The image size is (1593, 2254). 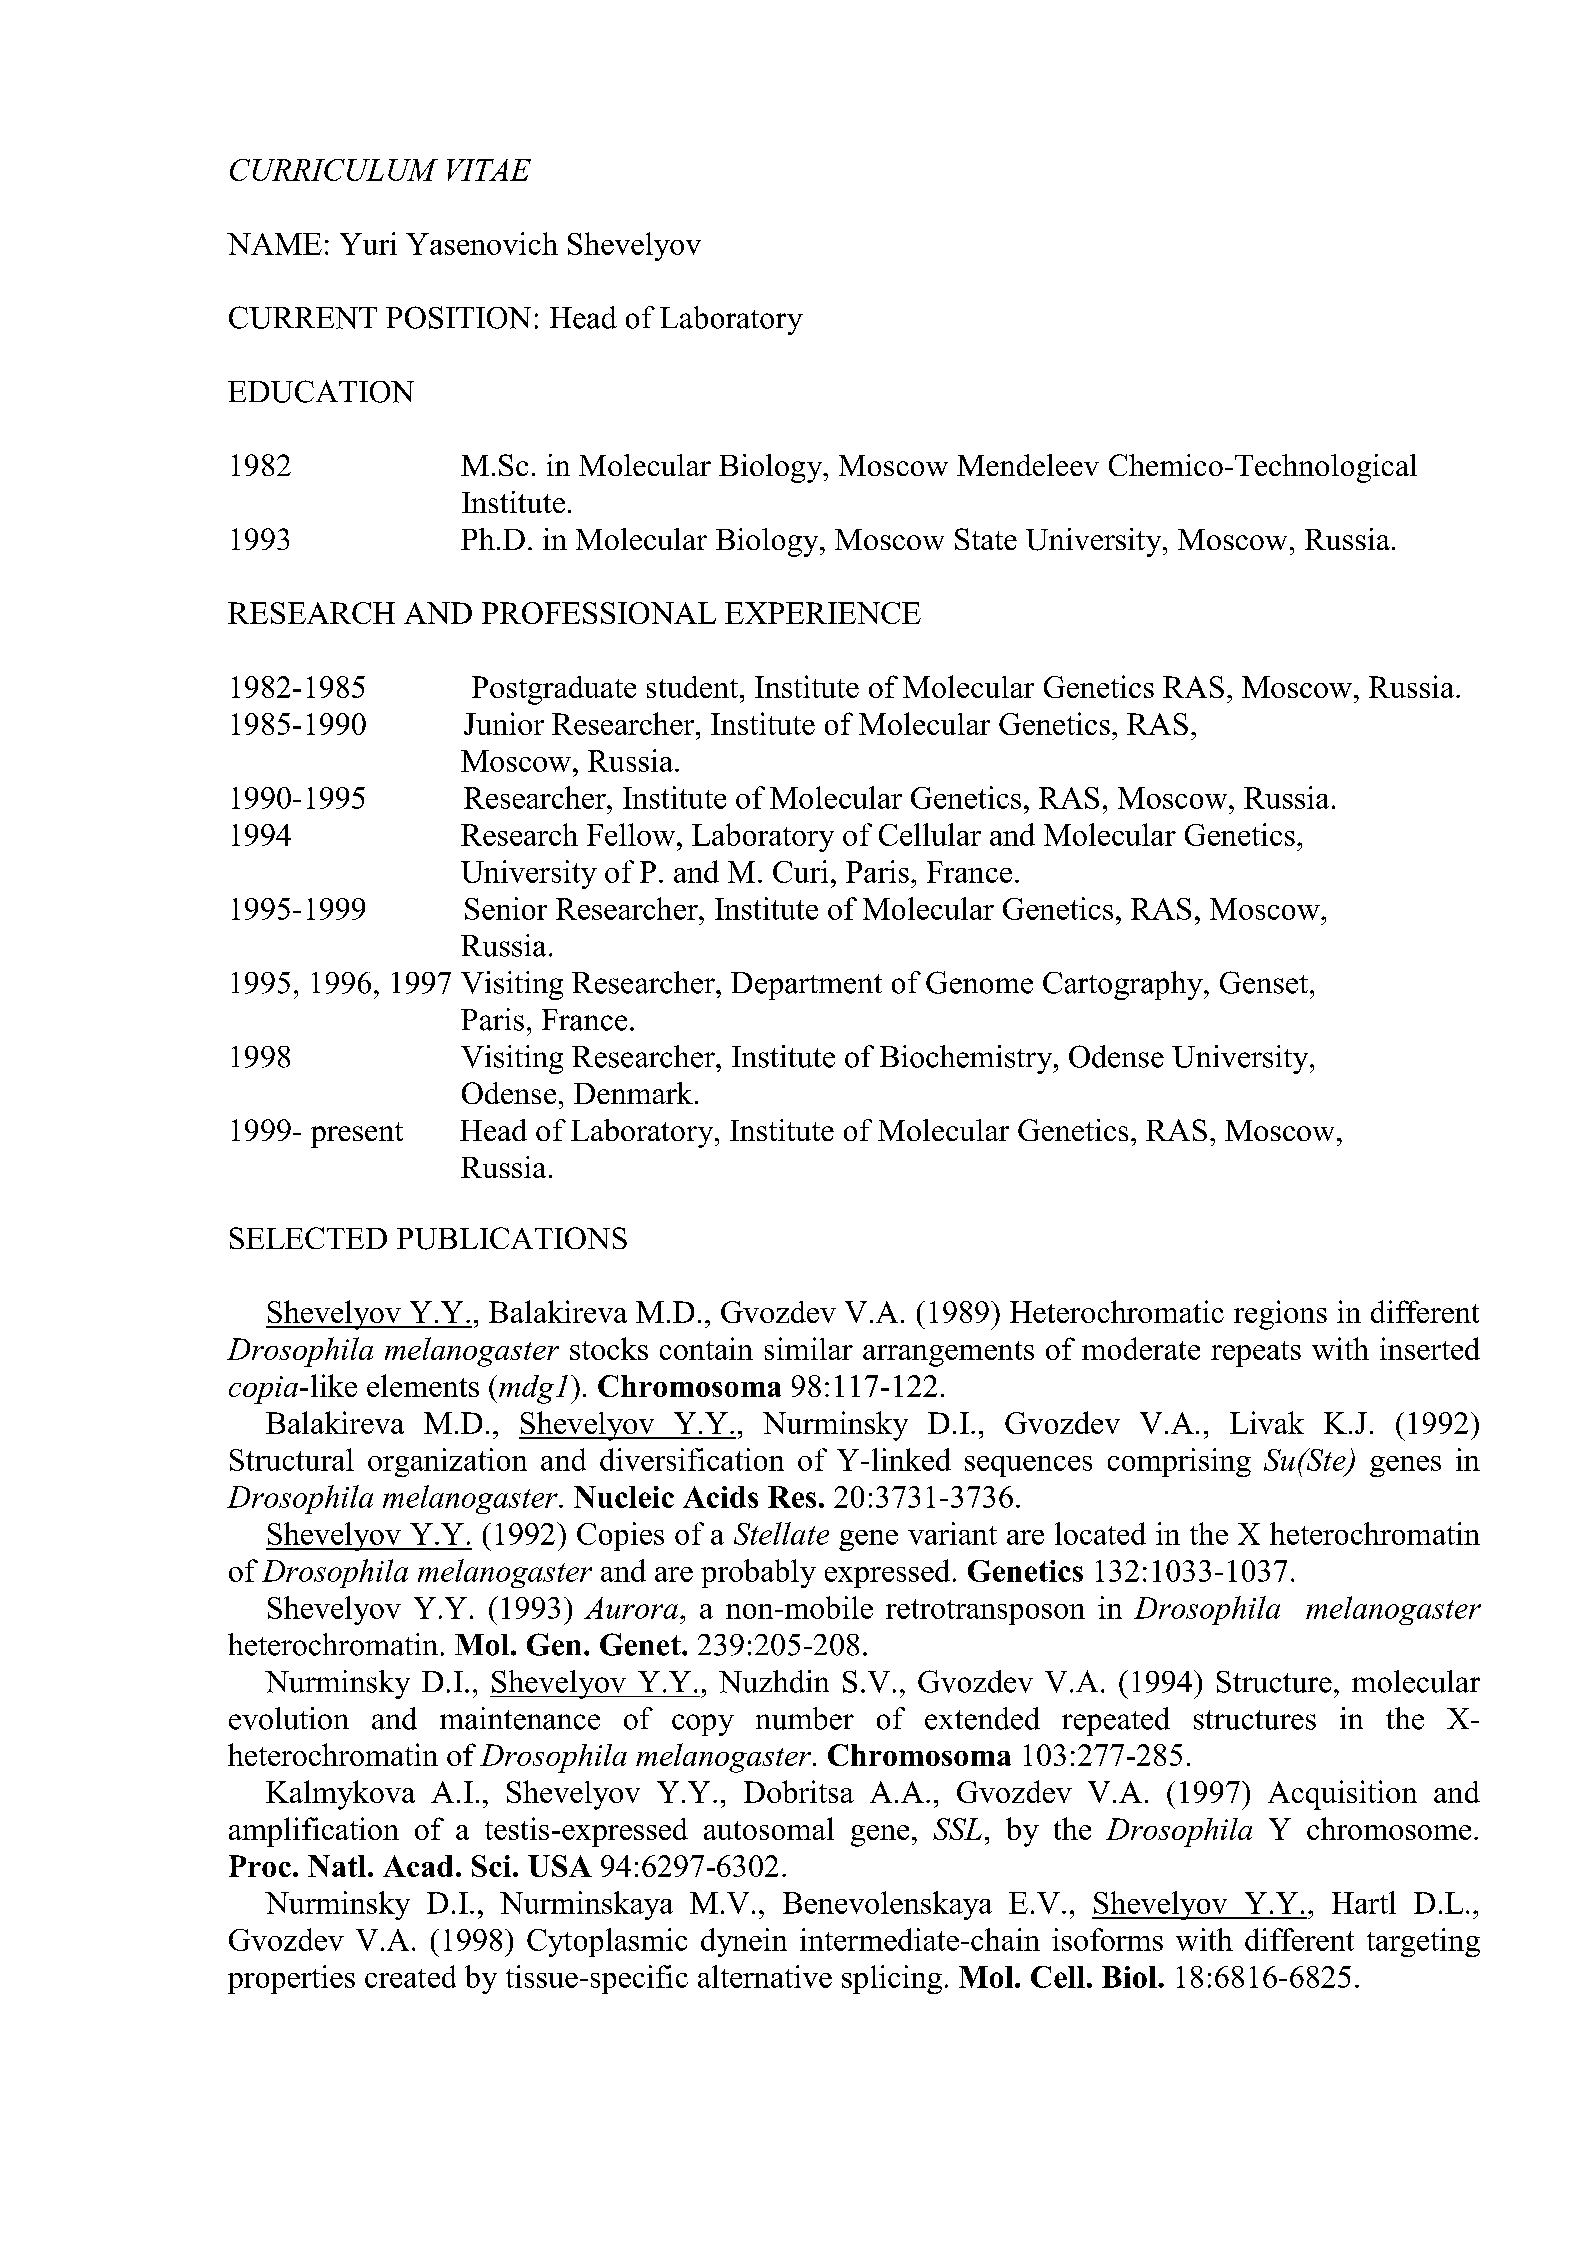 I want to click on State, so click(x=986, y=539).
